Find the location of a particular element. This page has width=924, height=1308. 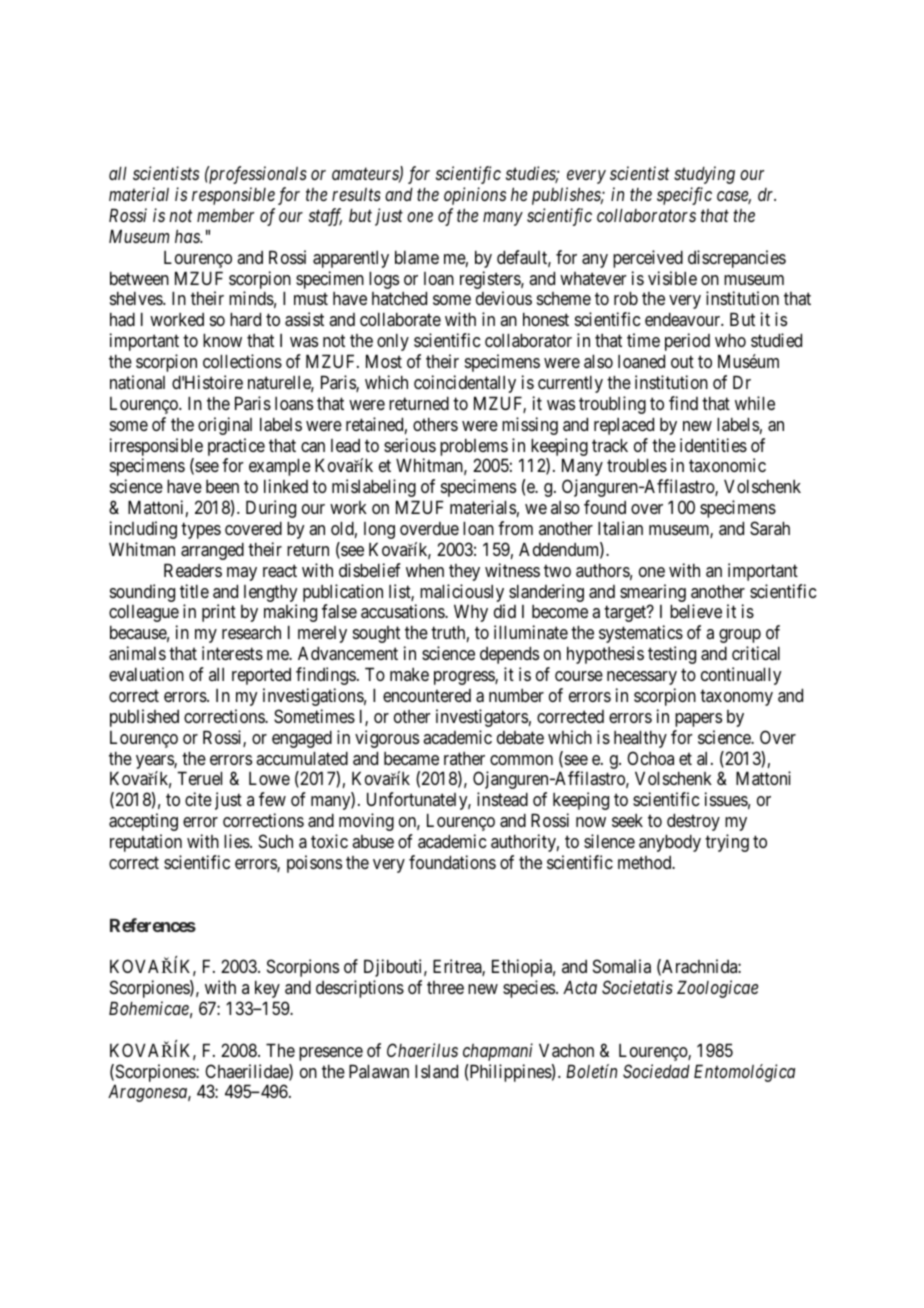

original is located at coordinates (225, 426).
